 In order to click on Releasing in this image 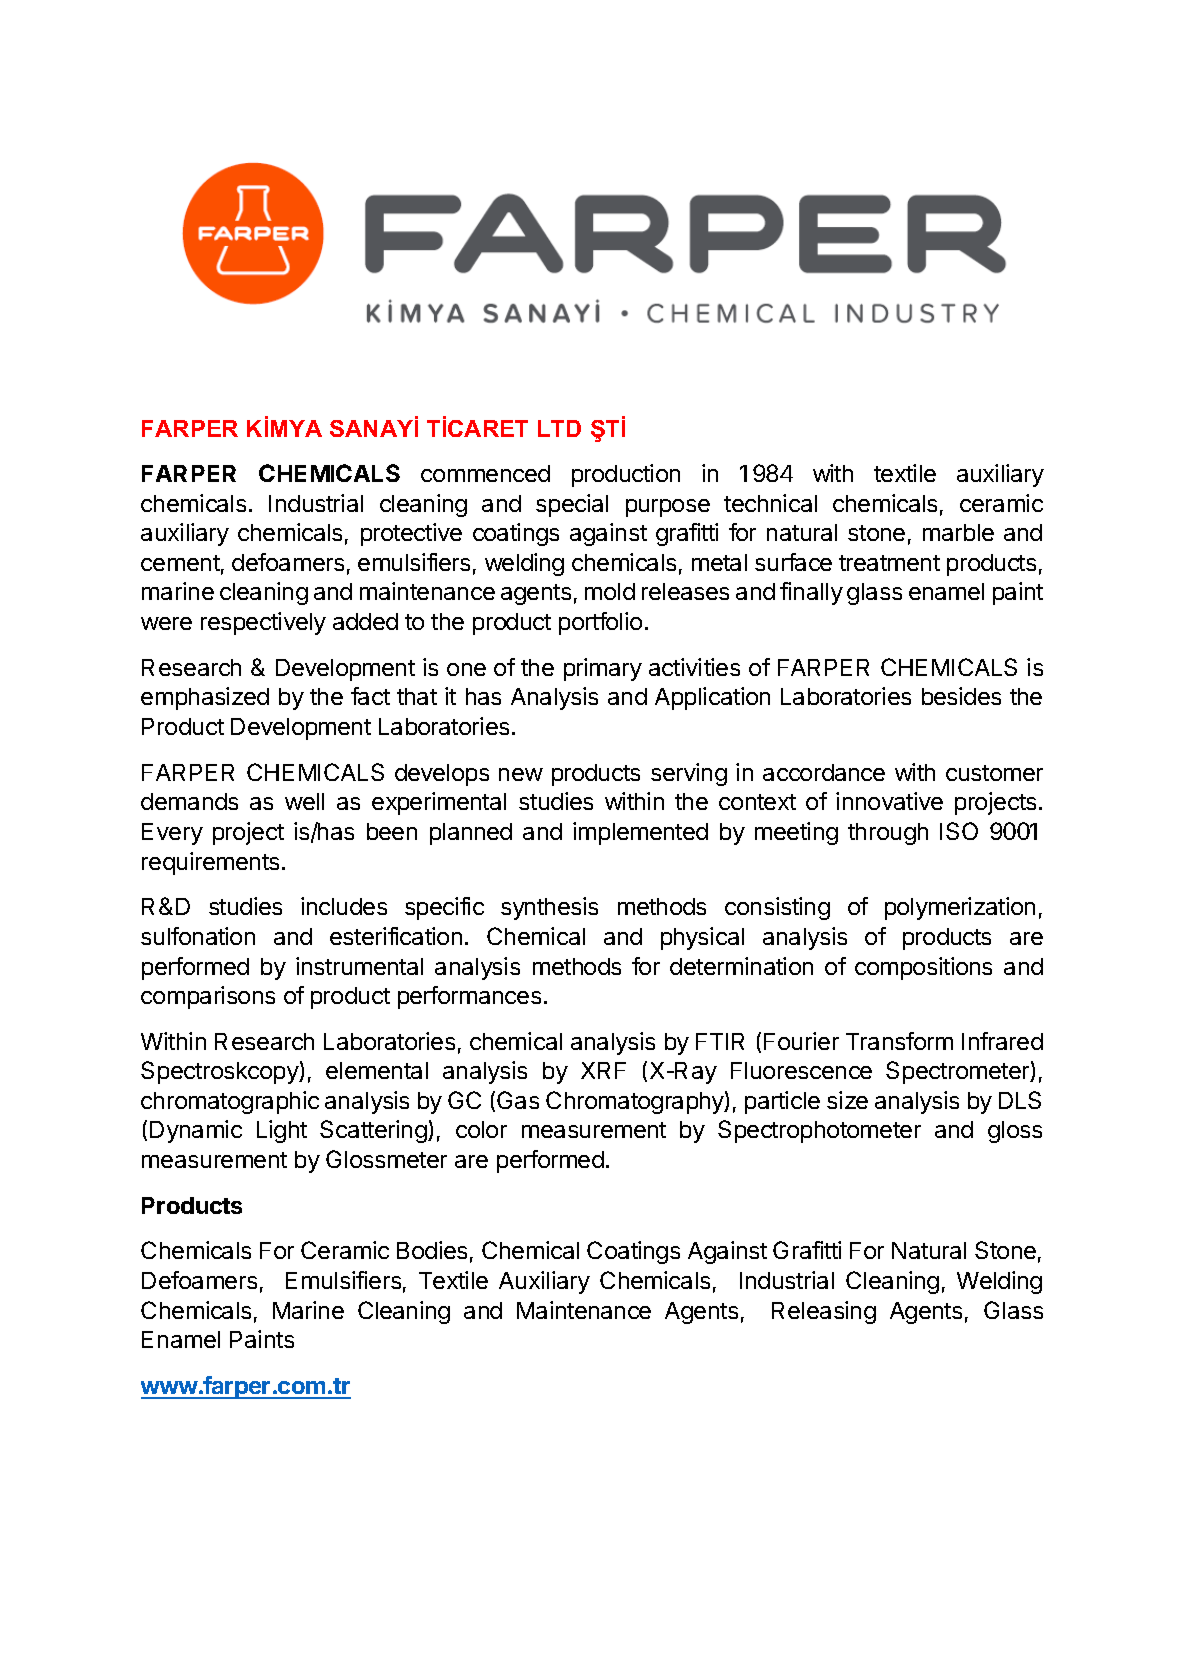, I will do `click(824, 1312)`.
